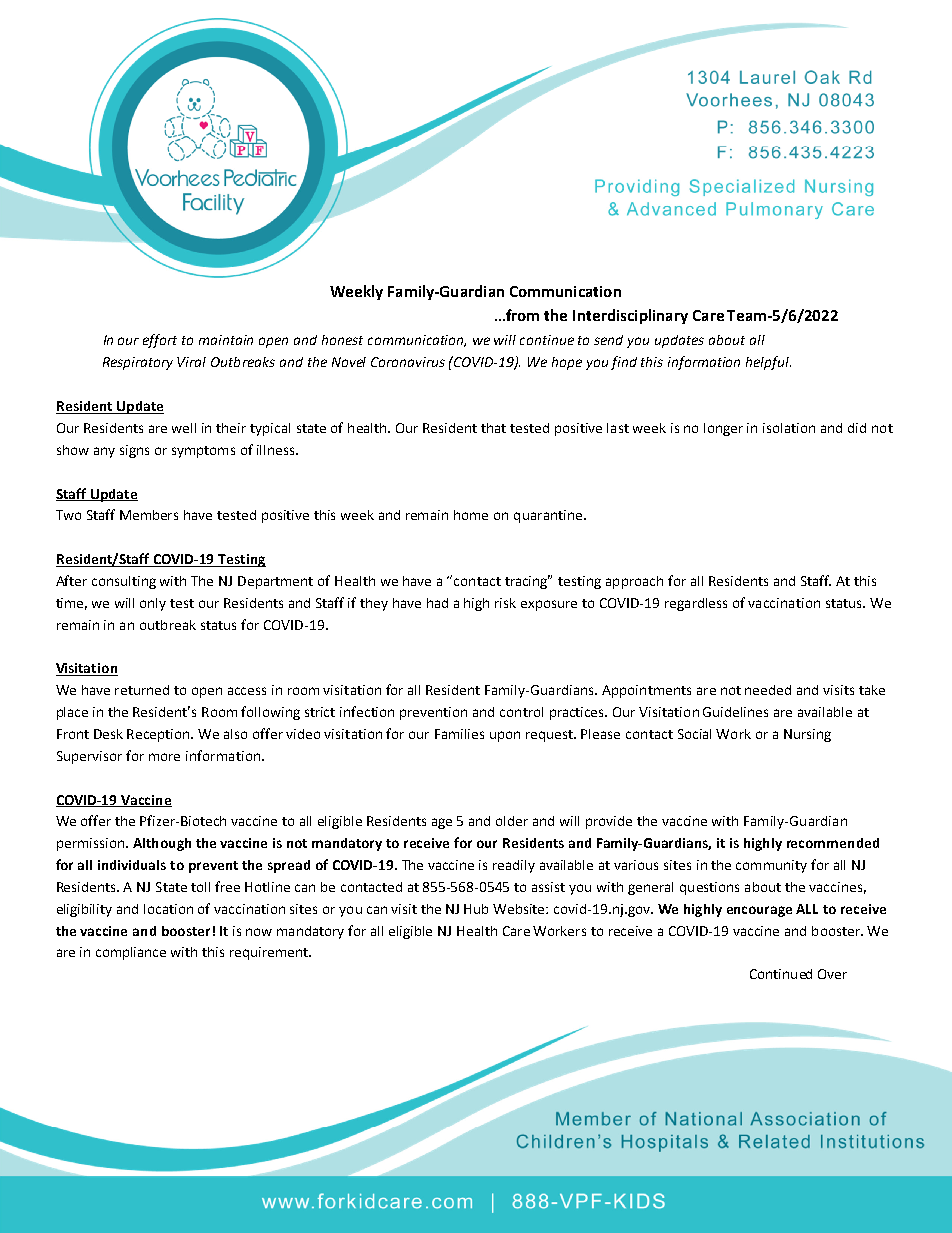 The image size is (952, 1233). What do you see at coordinates (131, 953) in the image?
I see `compliance` at bounding box center [131, 953].
